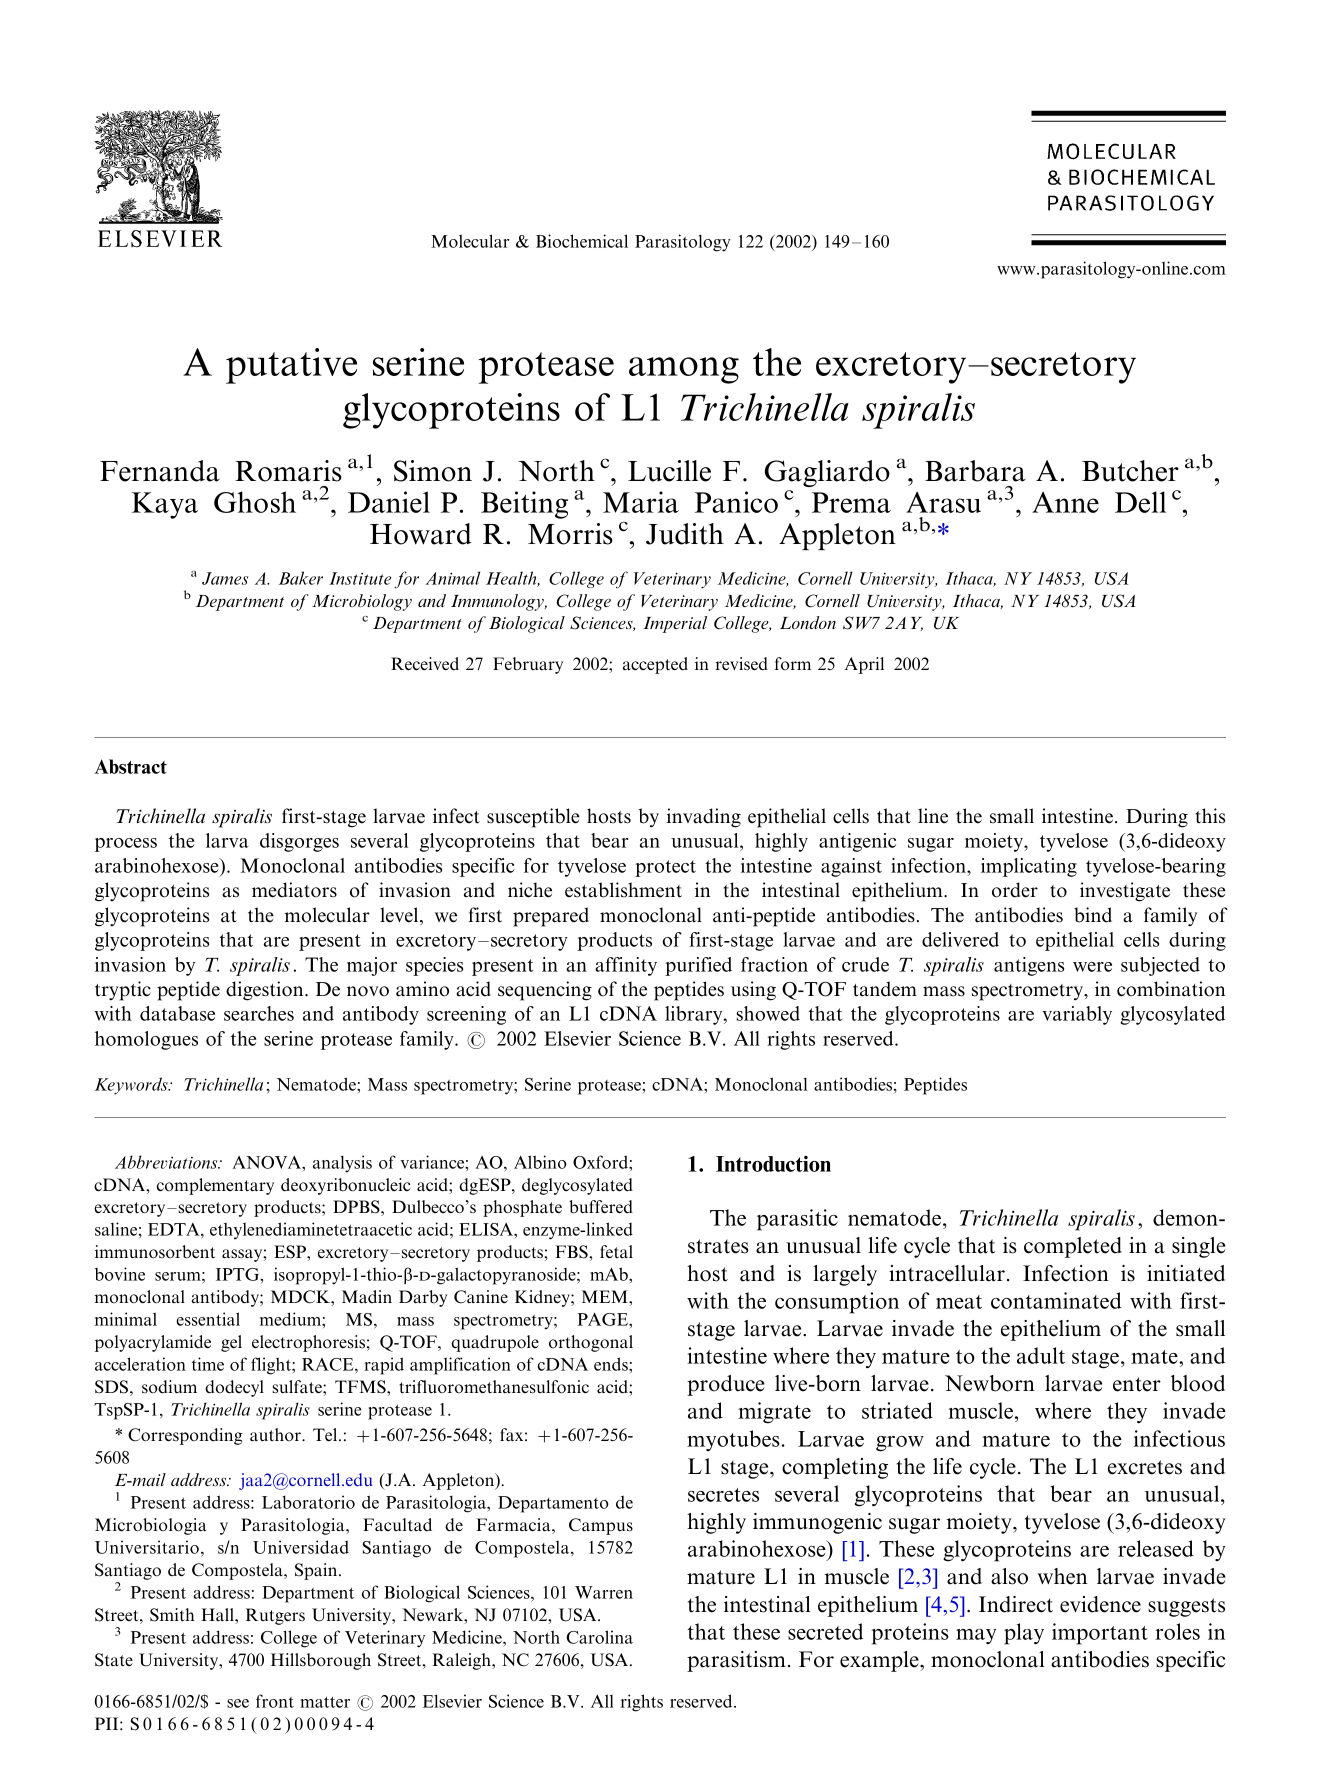 Image resolution: width=1341 pixels, height=1790 pixels. What do you see at coordinates (582, 241) in the document?
I see `Biochemical` at bounding box center [582, 241].
